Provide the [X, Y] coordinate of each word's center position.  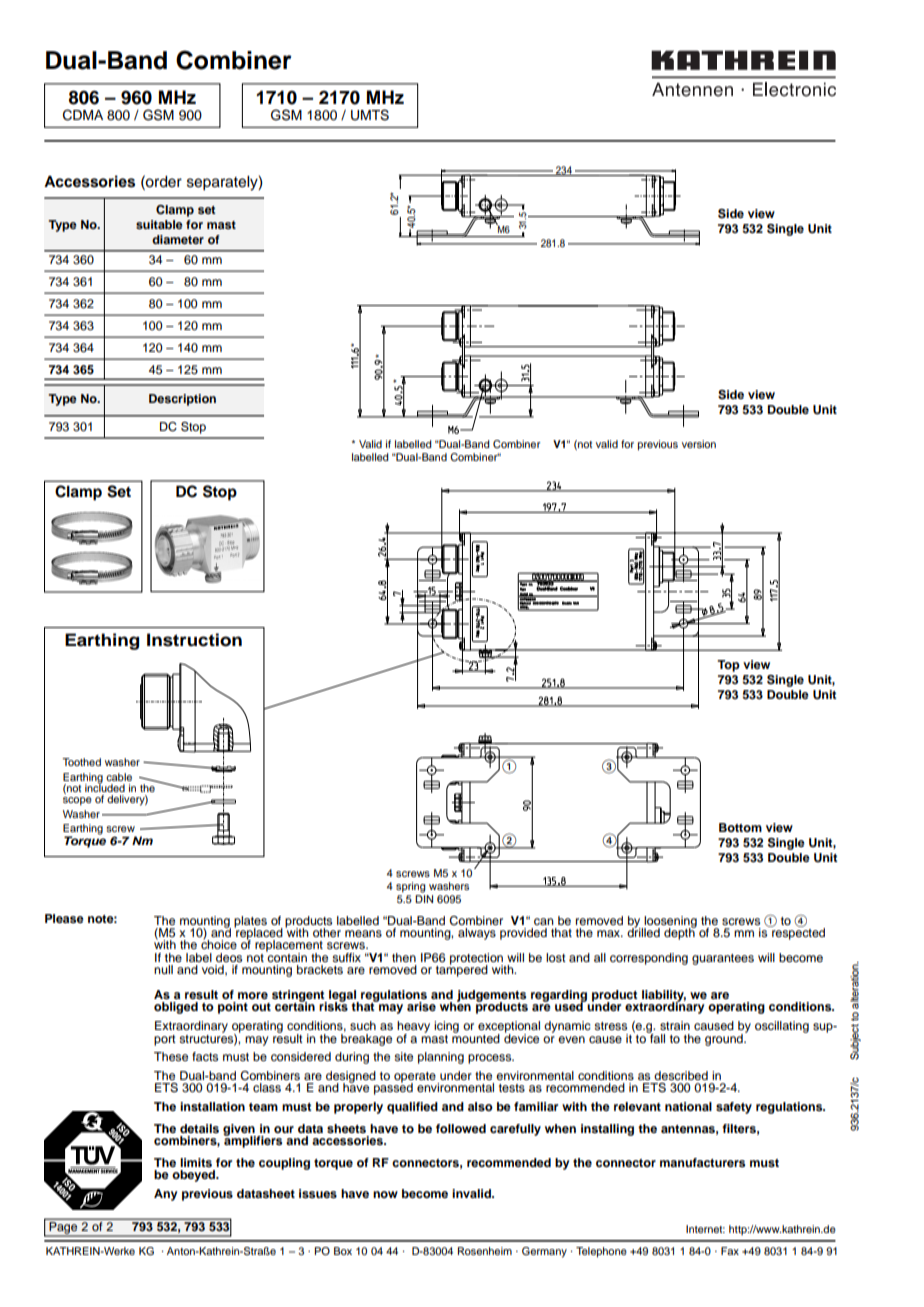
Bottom [740, 827]
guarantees [723, 959]
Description [182, 400]
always [477, 934]
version [699, 444]
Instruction [194, 640]
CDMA [83, 115]
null [163, 969]
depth [680, 933]
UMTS [370, 115]
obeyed [195, 1176]
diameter [178, 239]
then [404, 957]
